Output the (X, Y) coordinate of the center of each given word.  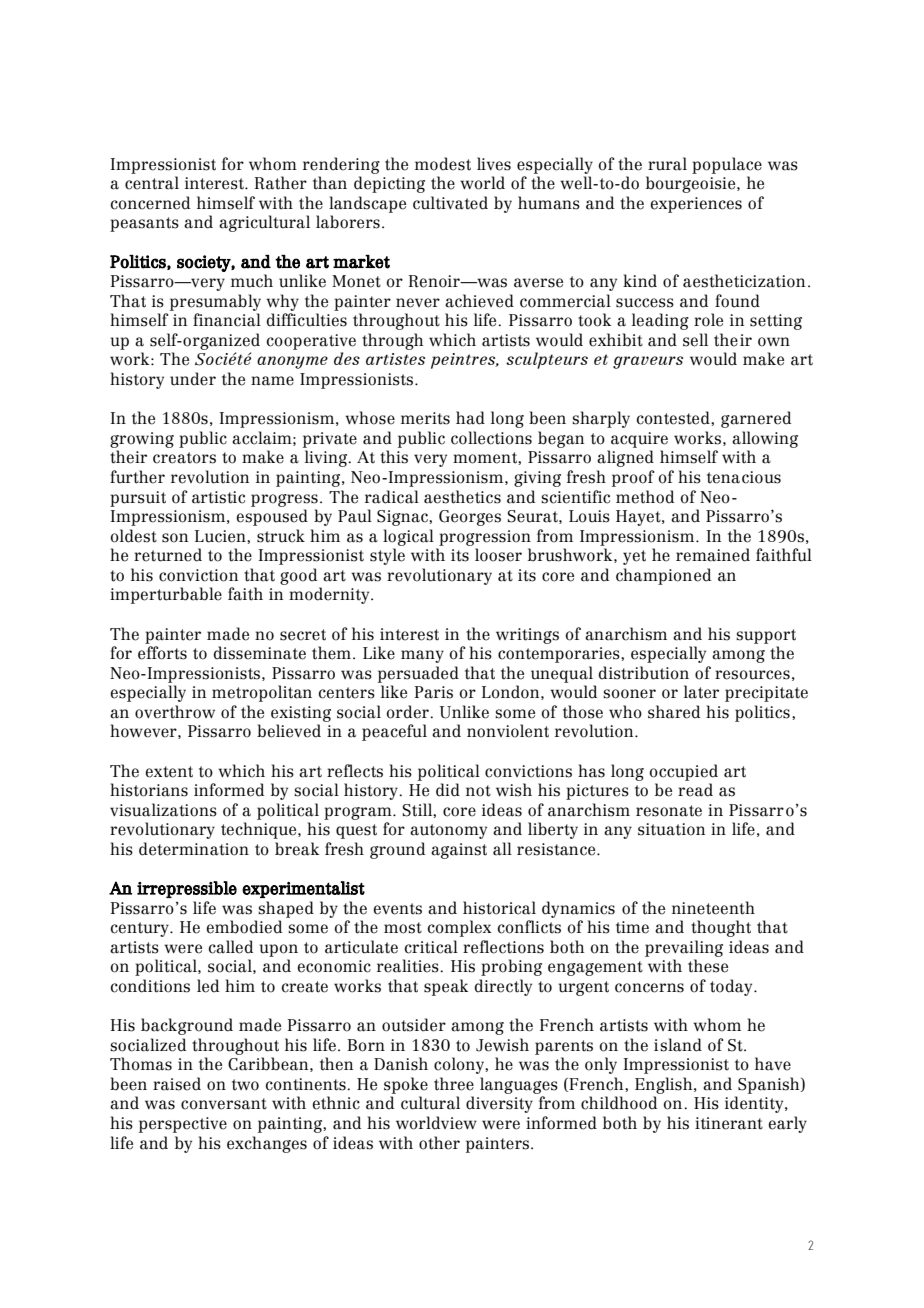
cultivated (450, 203)
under (193, 379)
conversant (224, 1104)
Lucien (221, 536)
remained (713, 555)
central (152, 183)
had (470, 418)
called (231, 947)
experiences (696, 205)
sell (695, 340)
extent (169, 772)
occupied (684, 772)
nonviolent (508, 731)
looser (498, 555)
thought (721, 928)
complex (459, 928)
